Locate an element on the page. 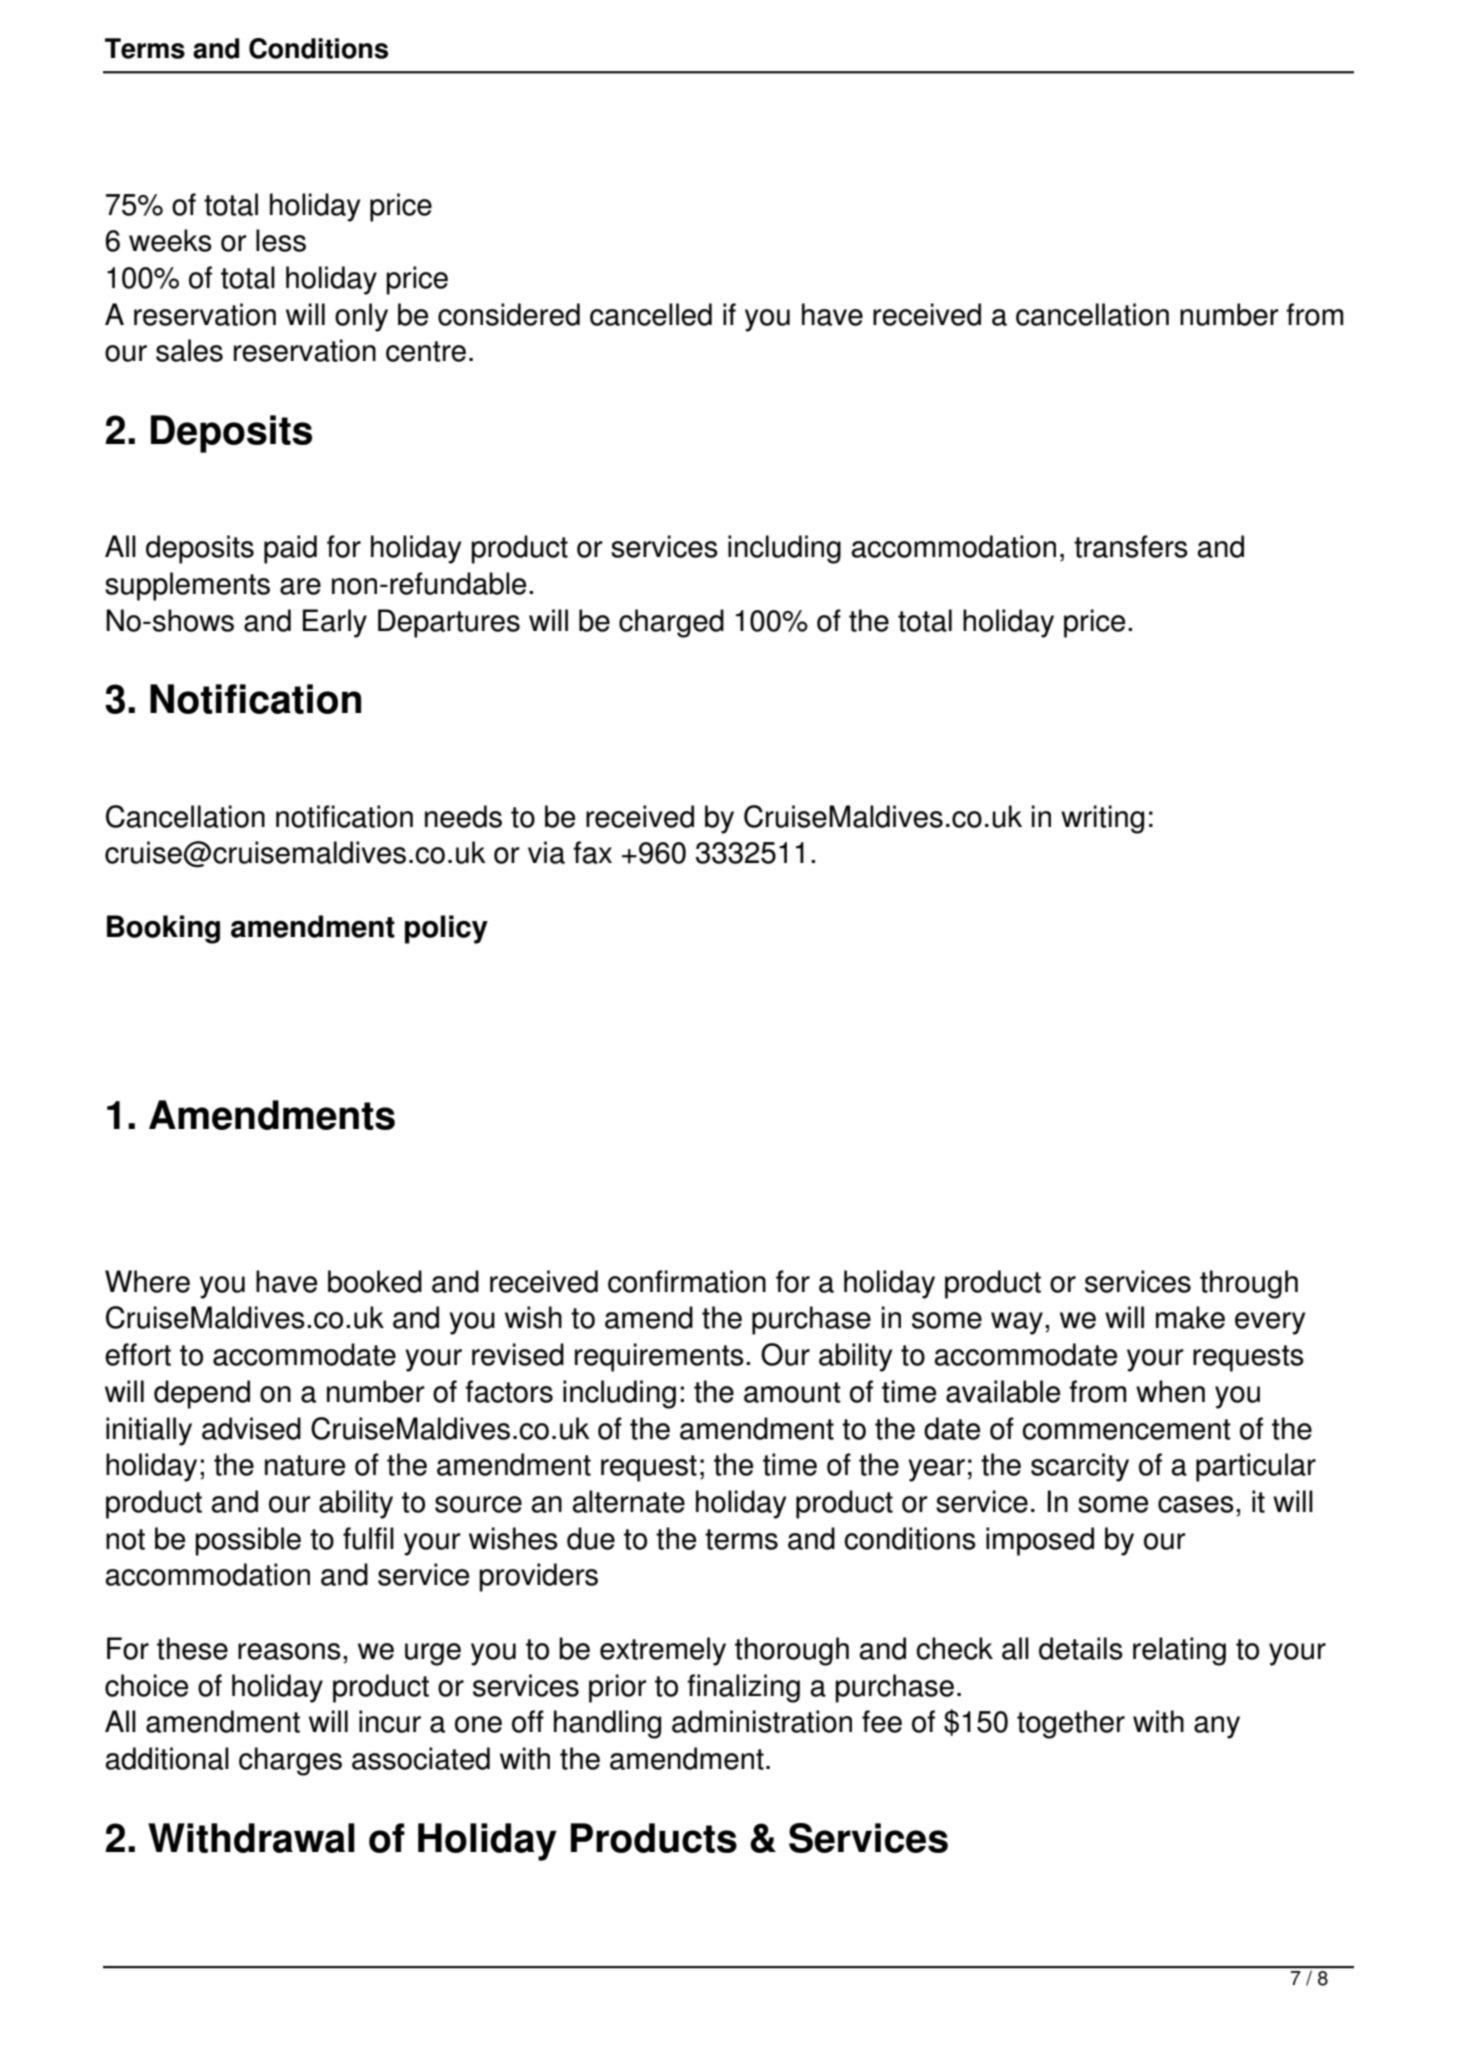 This page has height=2061, width=1457. advised is located at coordinates (251, 1428).
